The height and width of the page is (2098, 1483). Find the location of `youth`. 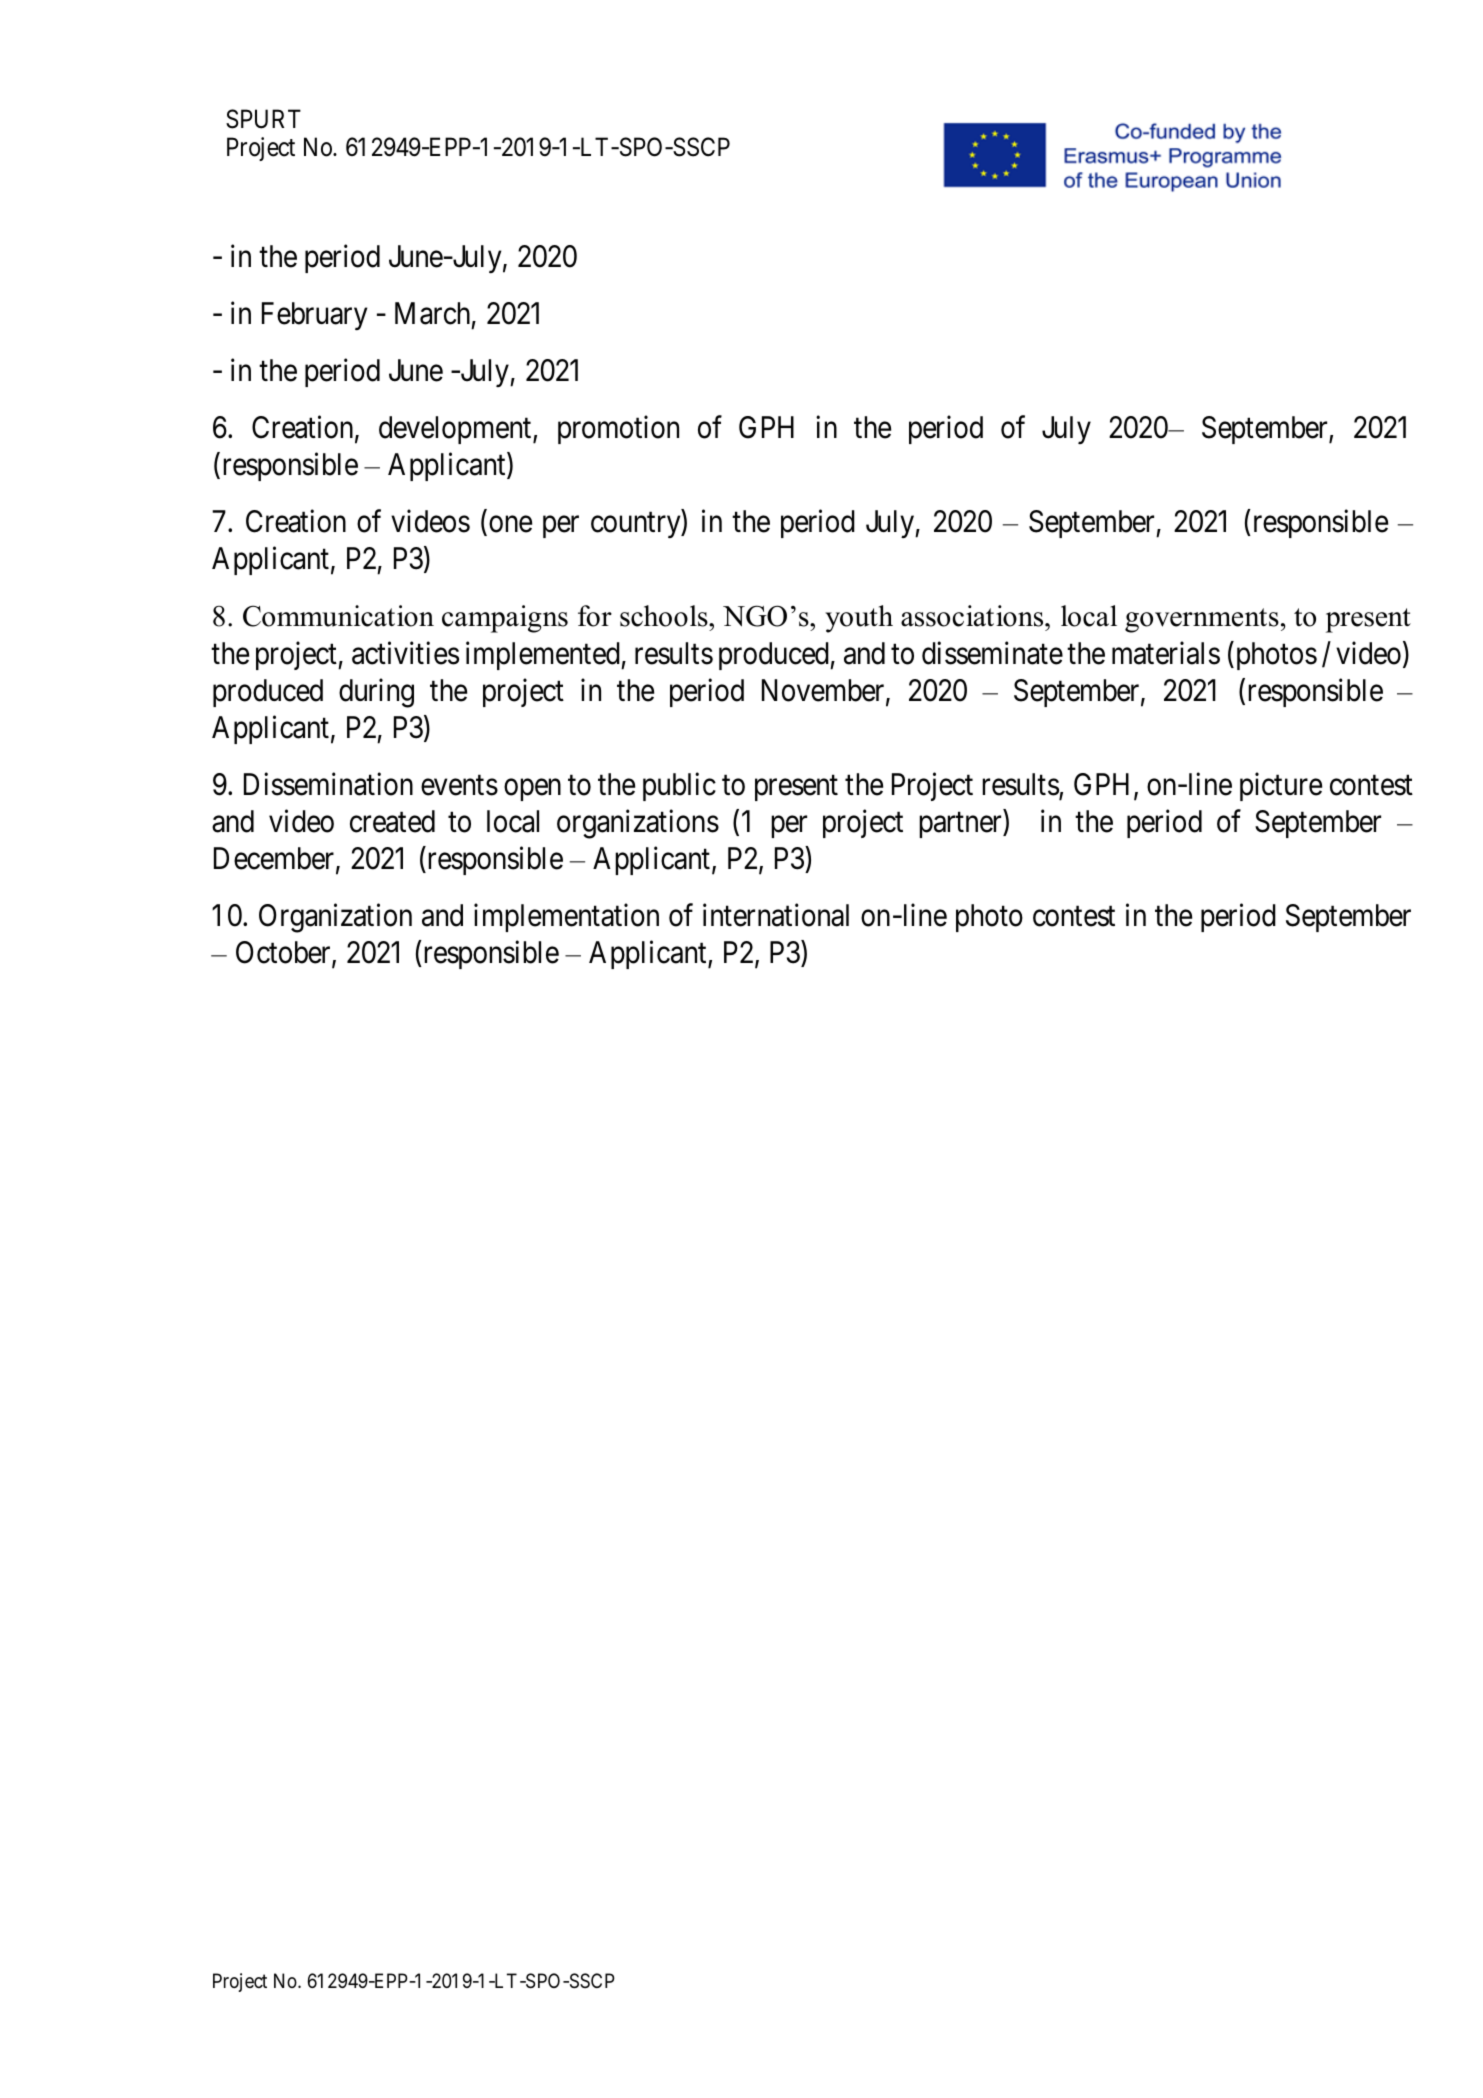

youth is located at coordinates (859, 619).
